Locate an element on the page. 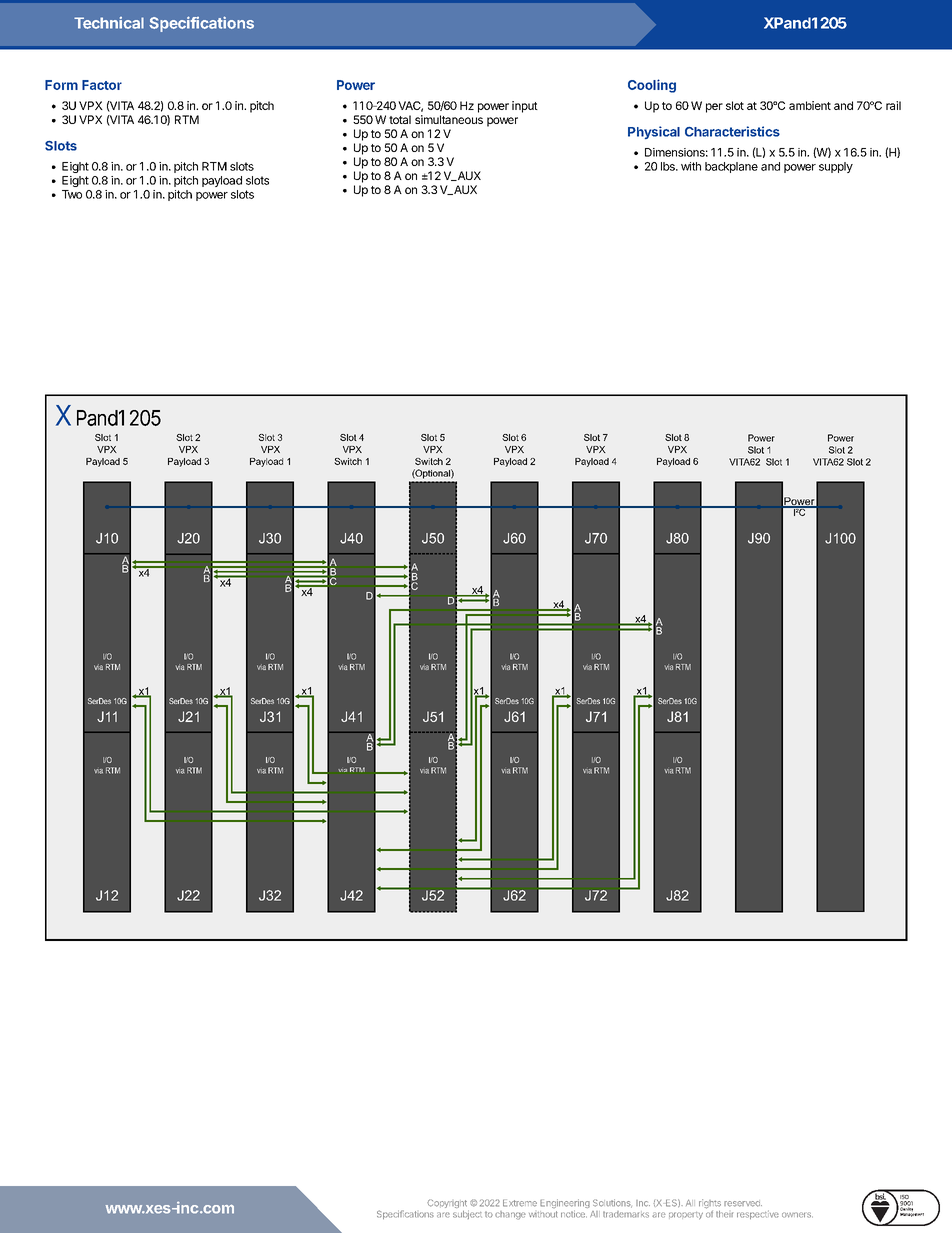  ambient is located at coordinates (810, 105).
